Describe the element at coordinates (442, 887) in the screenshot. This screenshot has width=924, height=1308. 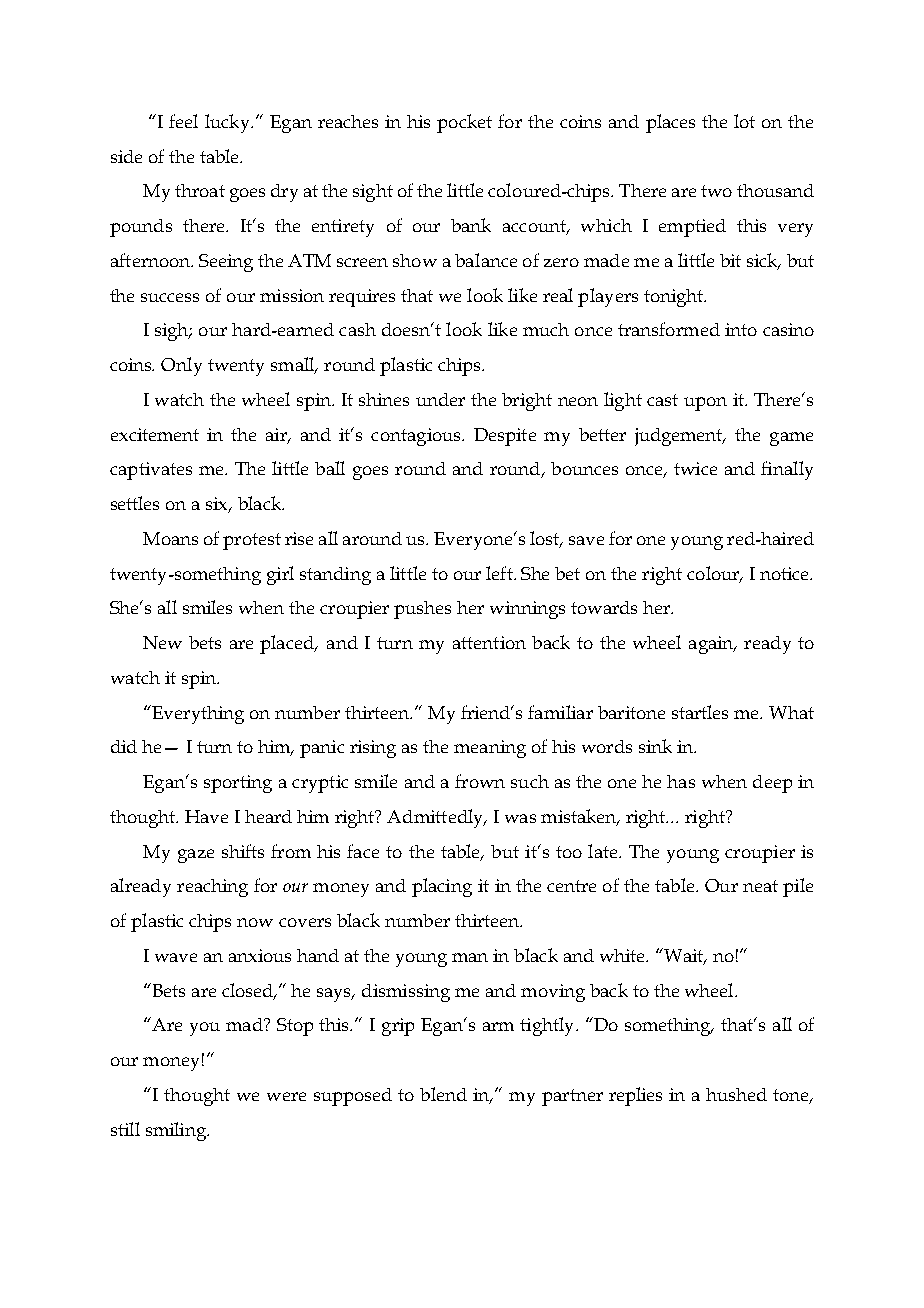
I see `placing` at that location.
